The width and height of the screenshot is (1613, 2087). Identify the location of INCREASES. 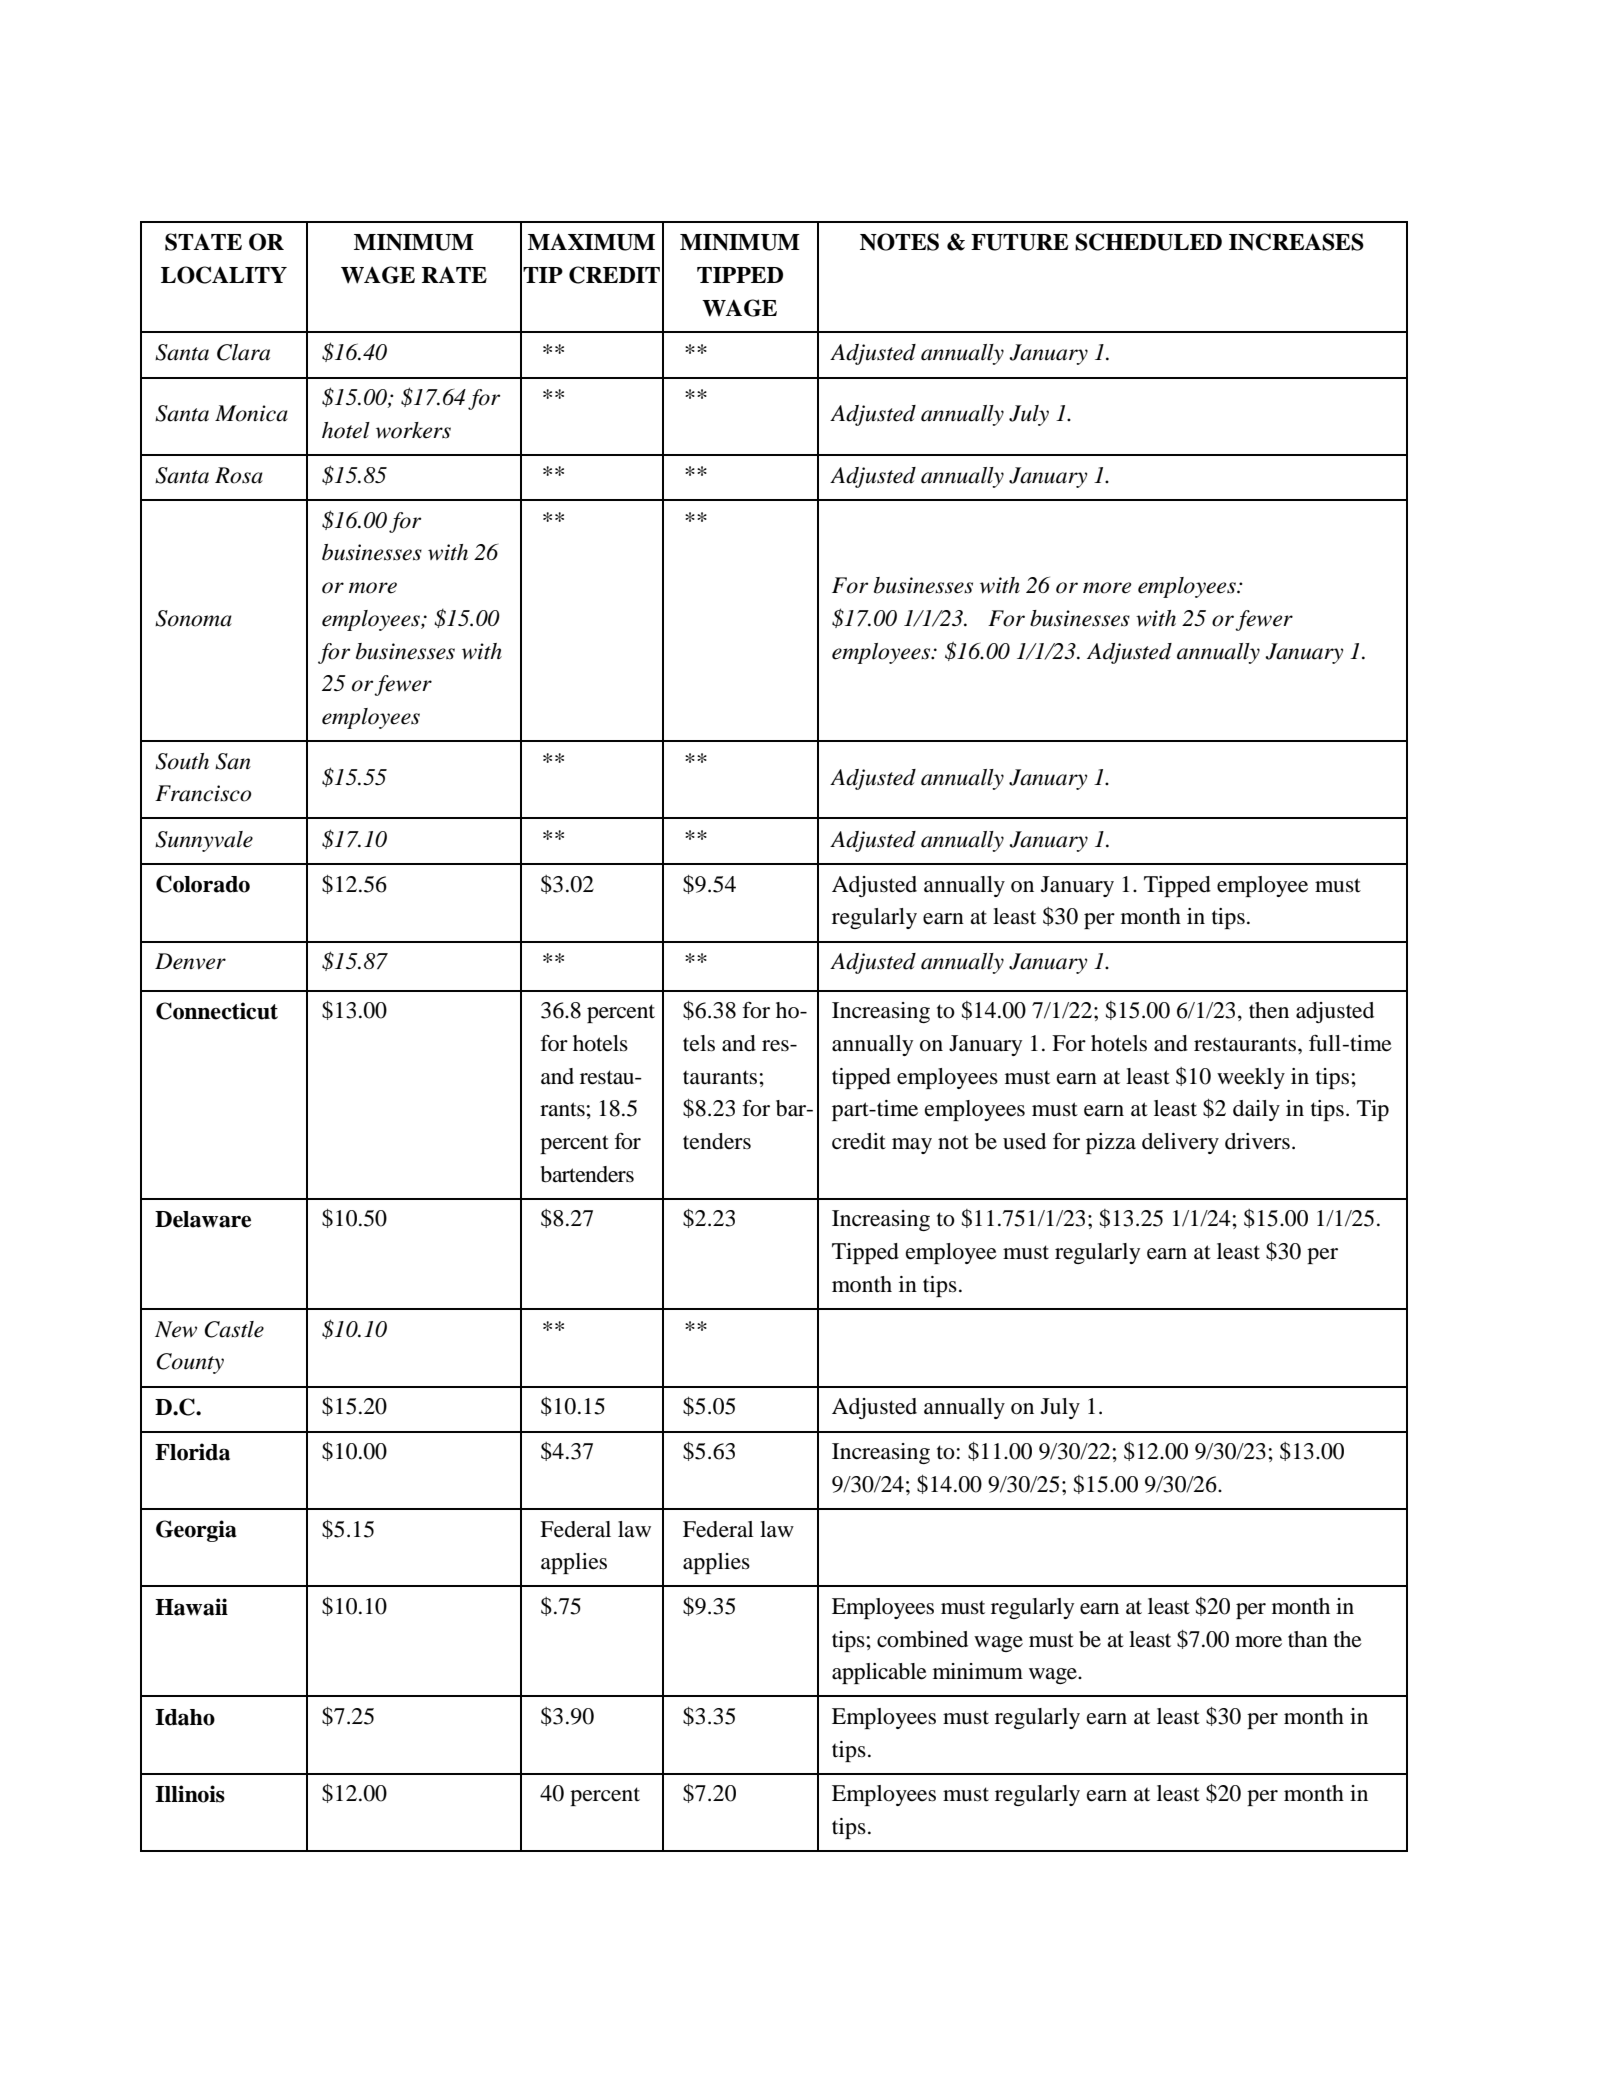
(1296, 242).
